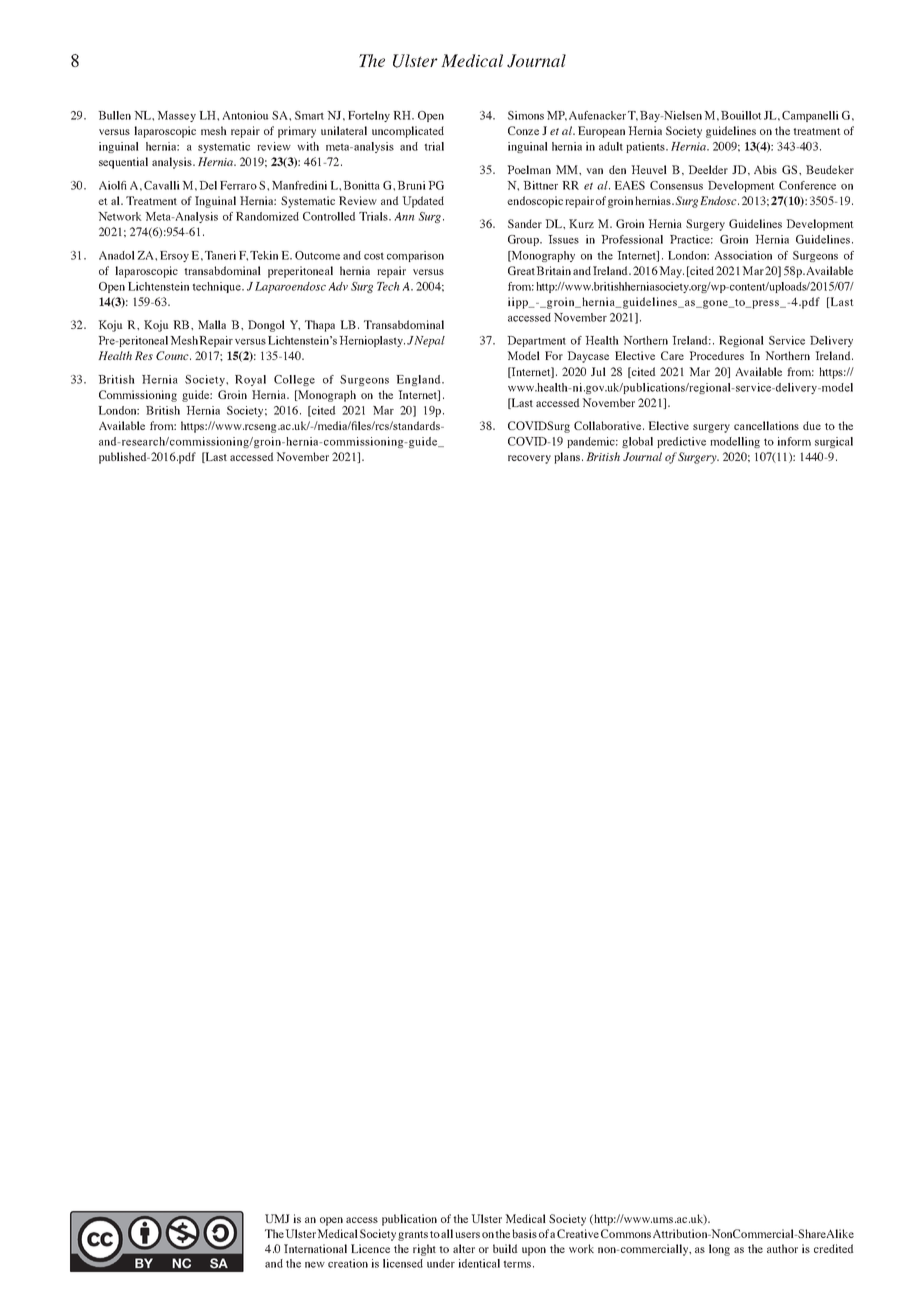 This screenshot has height=1308, width=924. Describe the element at coordinates (681, 442) in the screenshot. I see `predictive` at that location.
